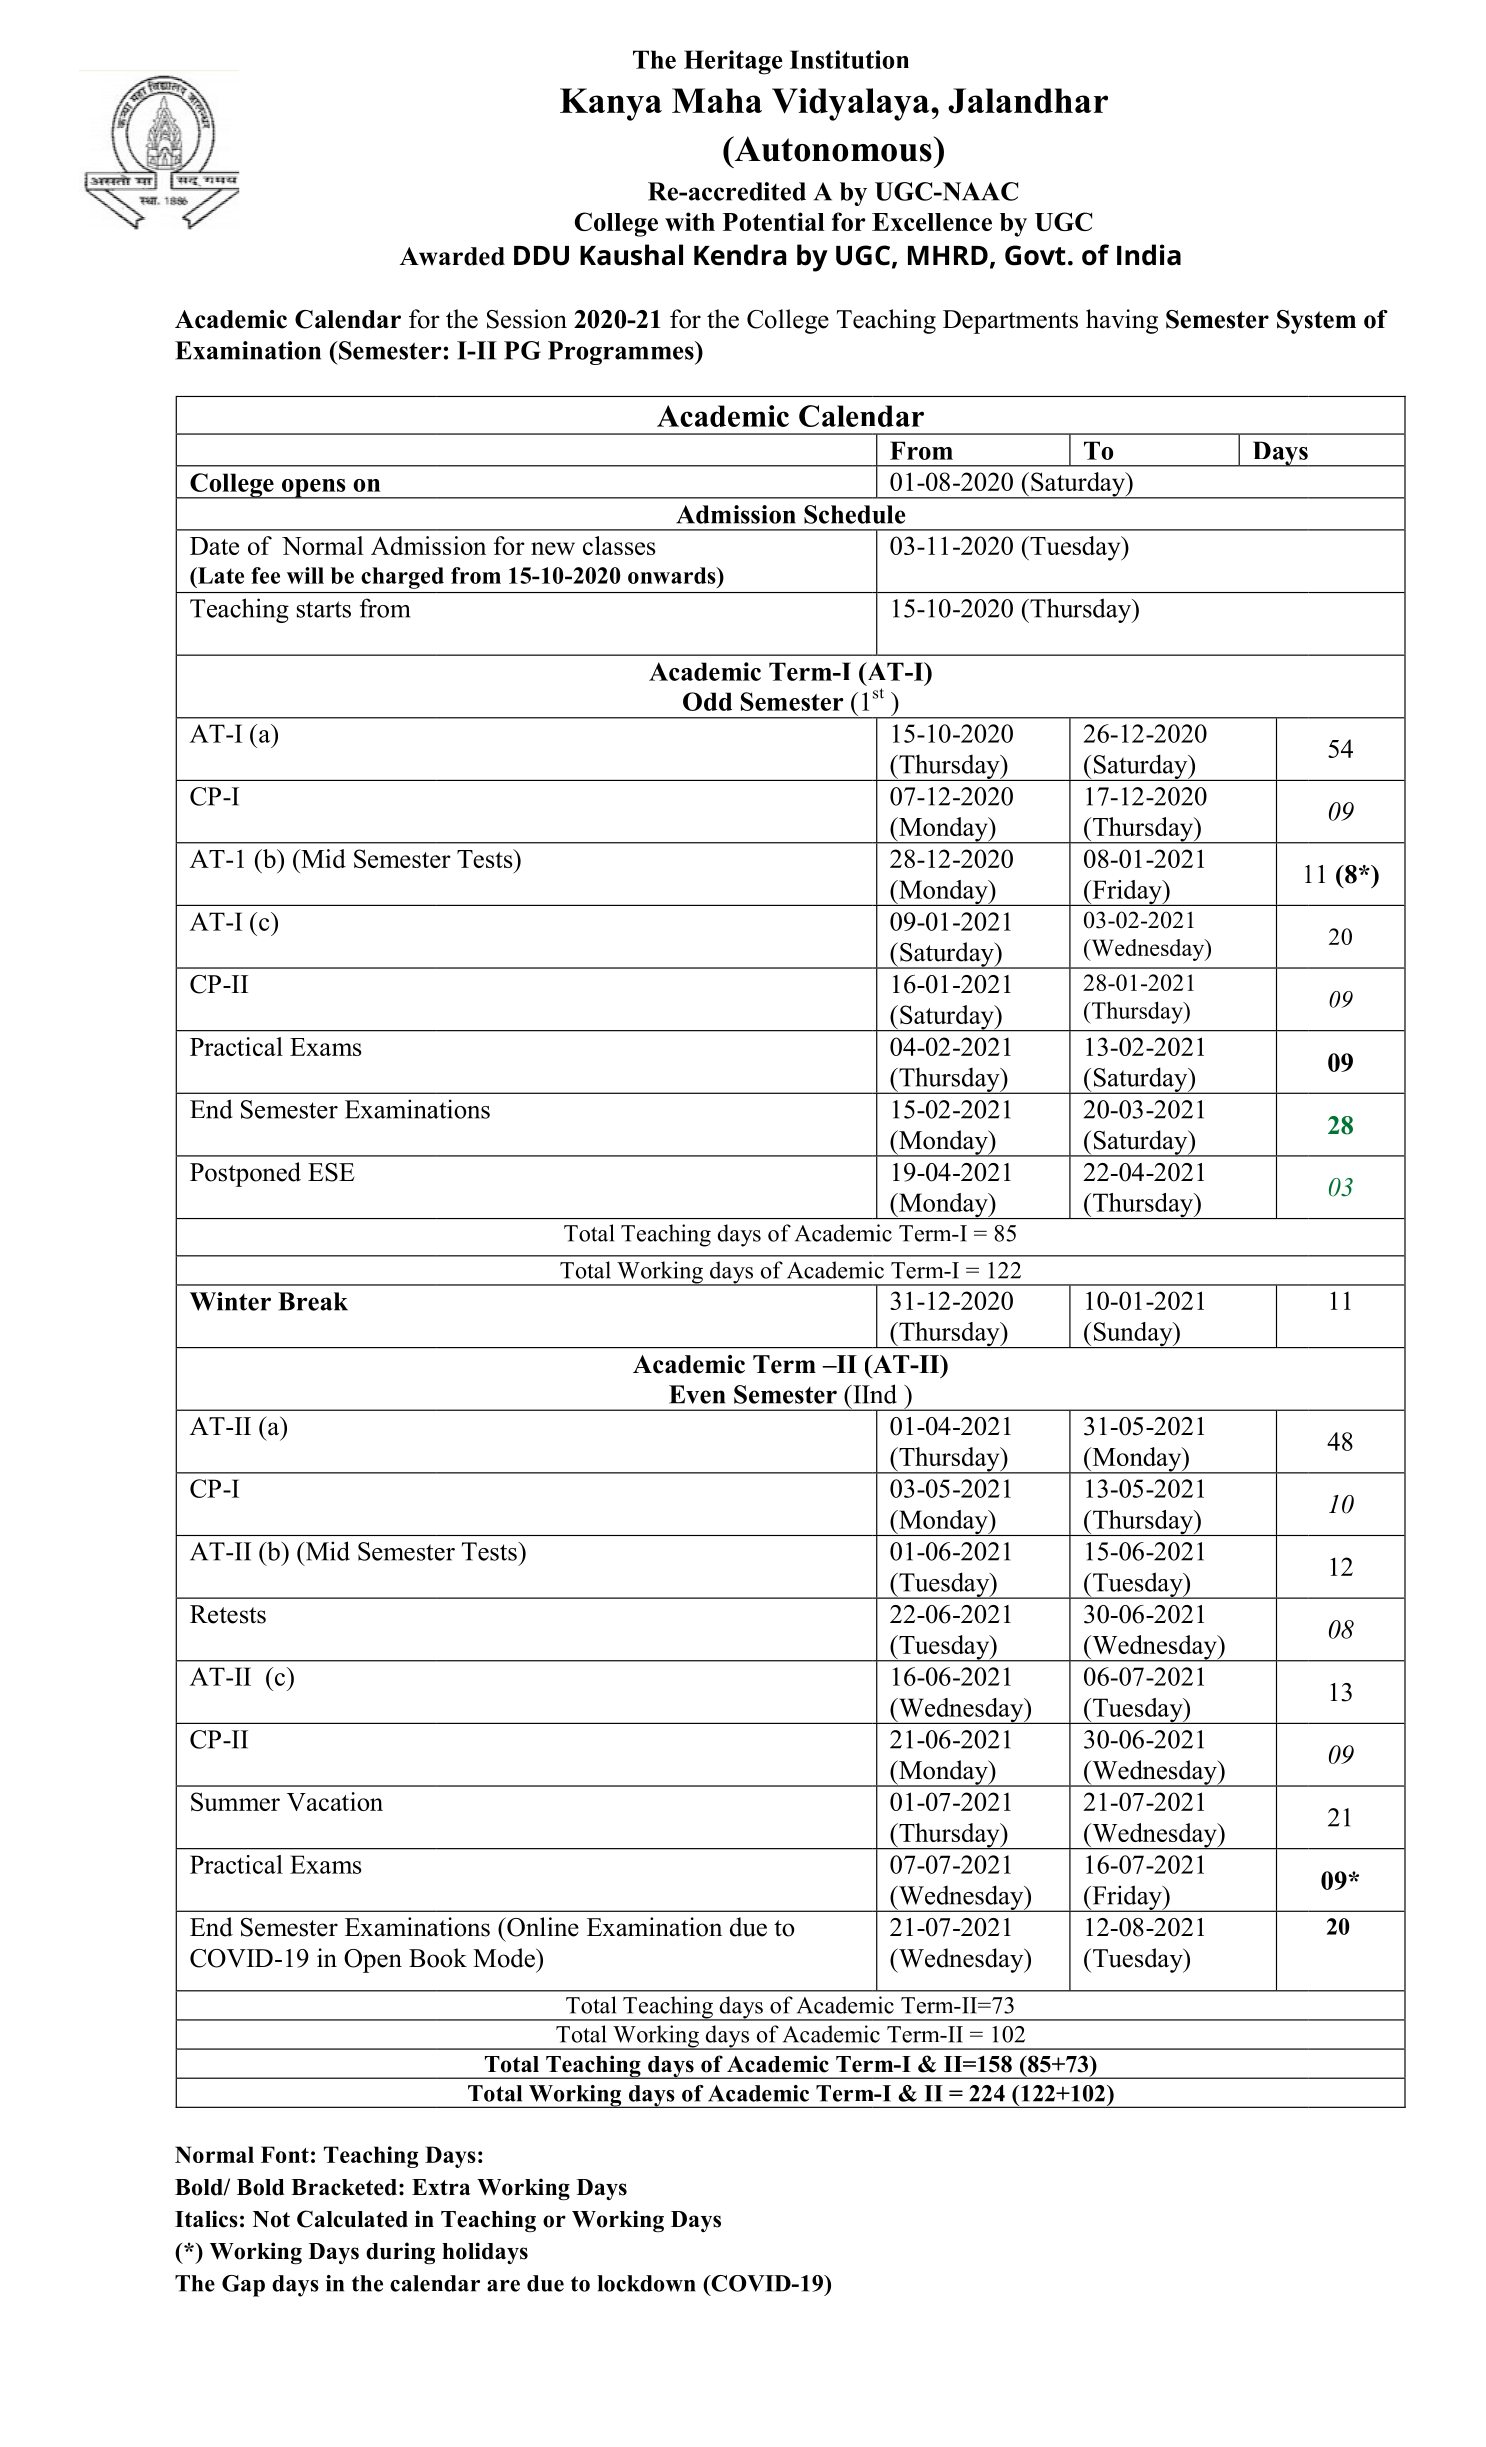  I want to click on Summer, so click(235, 1801).
